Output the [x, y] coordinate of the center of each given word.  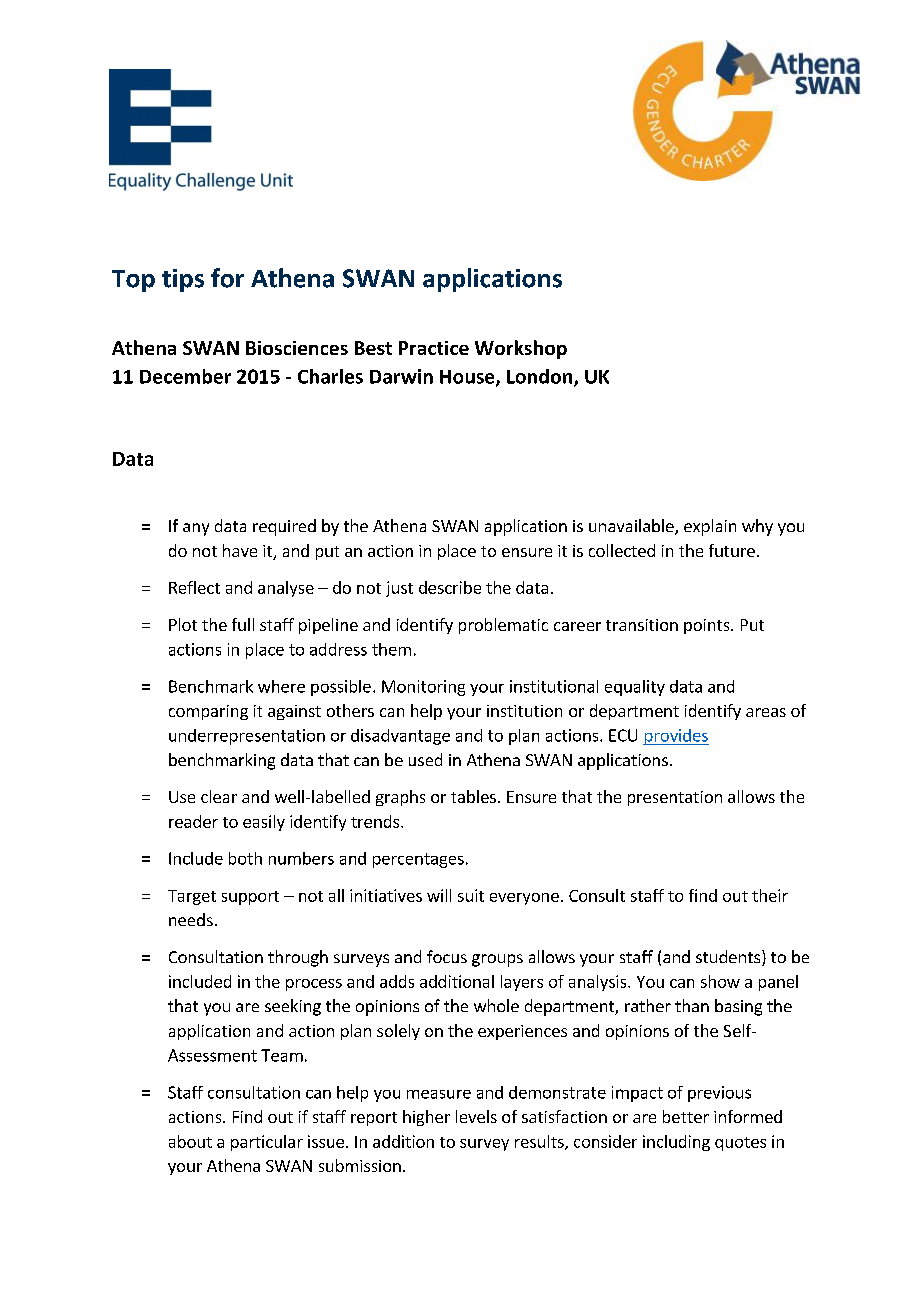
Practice [434, 348]
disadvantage [400, 737]
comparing [208, 712]
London [541, 377]
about [190, 1141]
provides [676, 737]
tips [183, 280]
